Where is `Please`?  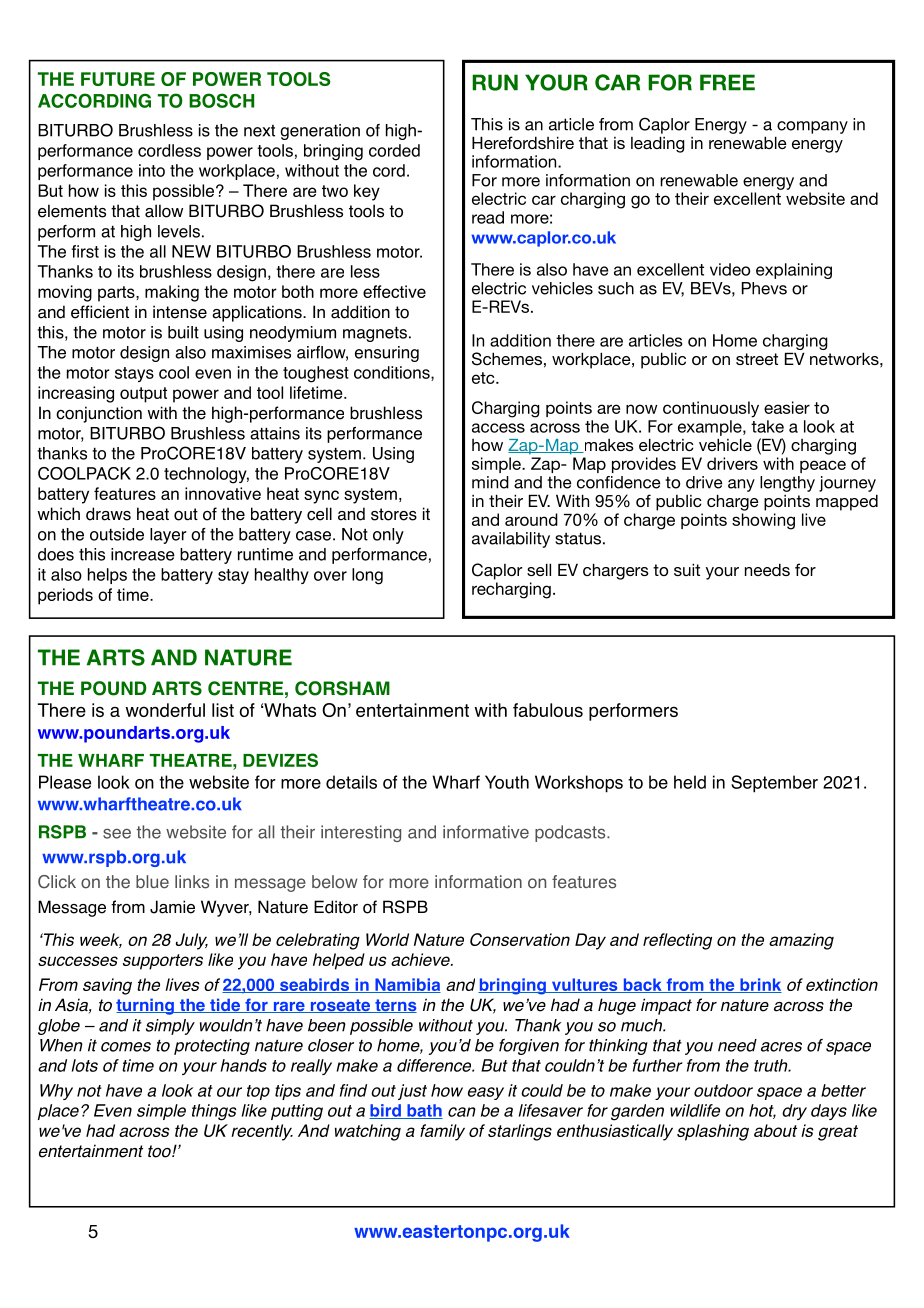
Please is located at coordinates (65, 782).
